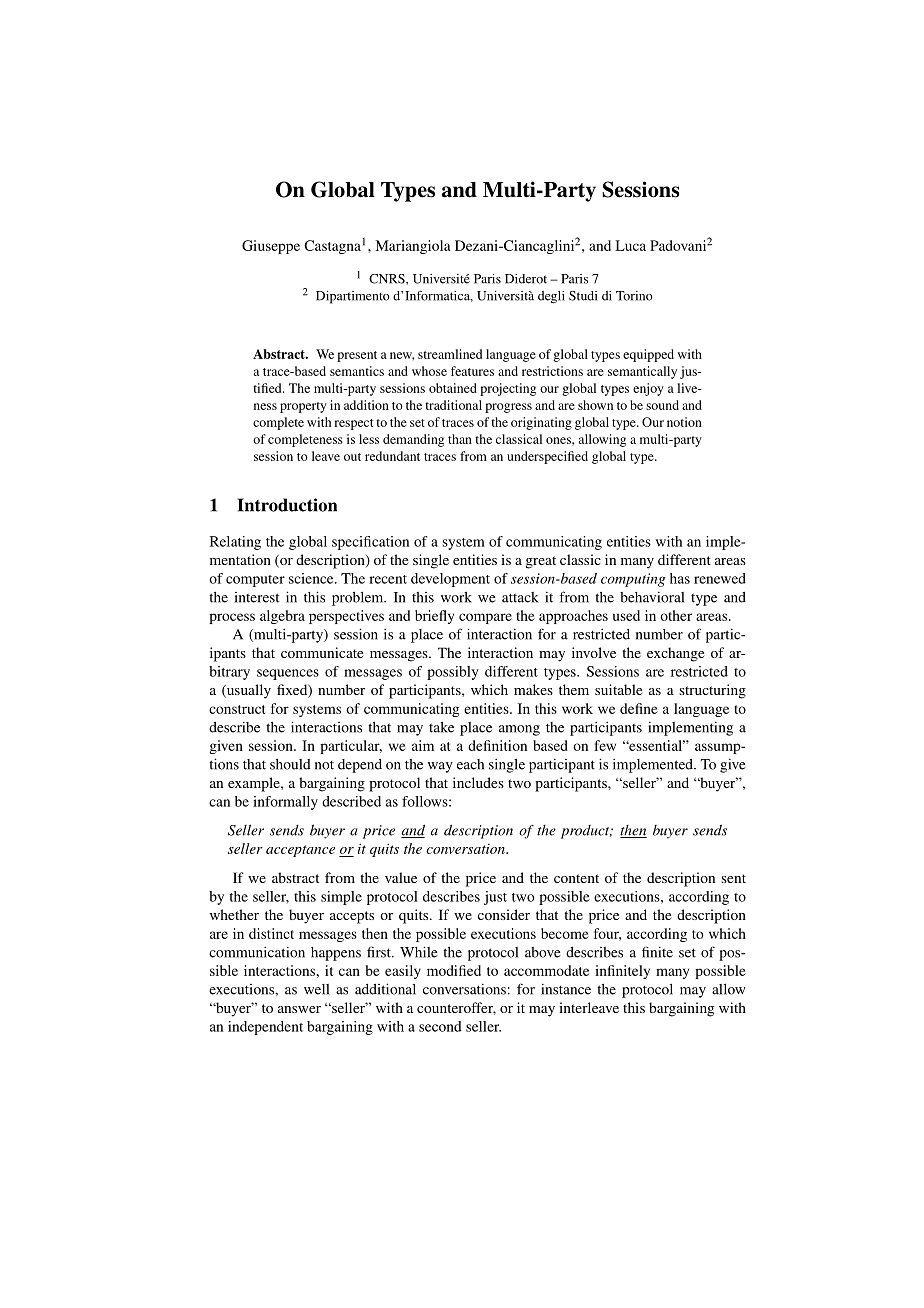  Describe the element at coordinates (526, 279) in the image. I see `Diderot` at that location.
